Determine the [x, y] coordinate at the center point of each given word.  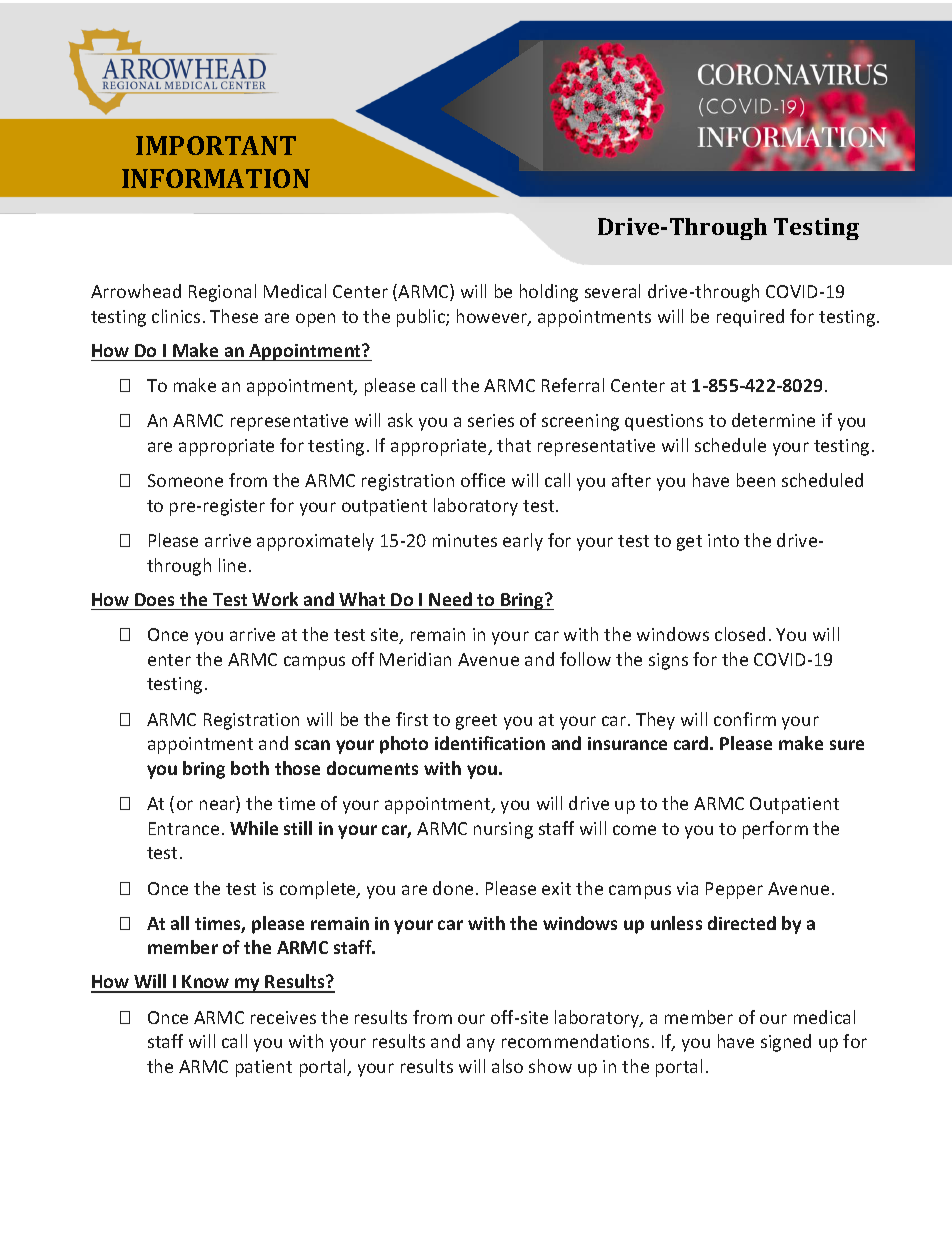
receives [283, 1017]
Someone [185, 480]
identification [490, 743]
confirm [745, 719]
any [481, 1045]
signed [786, 1043]
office [483, 480]
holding [549, 293]
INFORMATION [216, 178]
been [756, 480]
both [250, 768]
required [750, 318]
